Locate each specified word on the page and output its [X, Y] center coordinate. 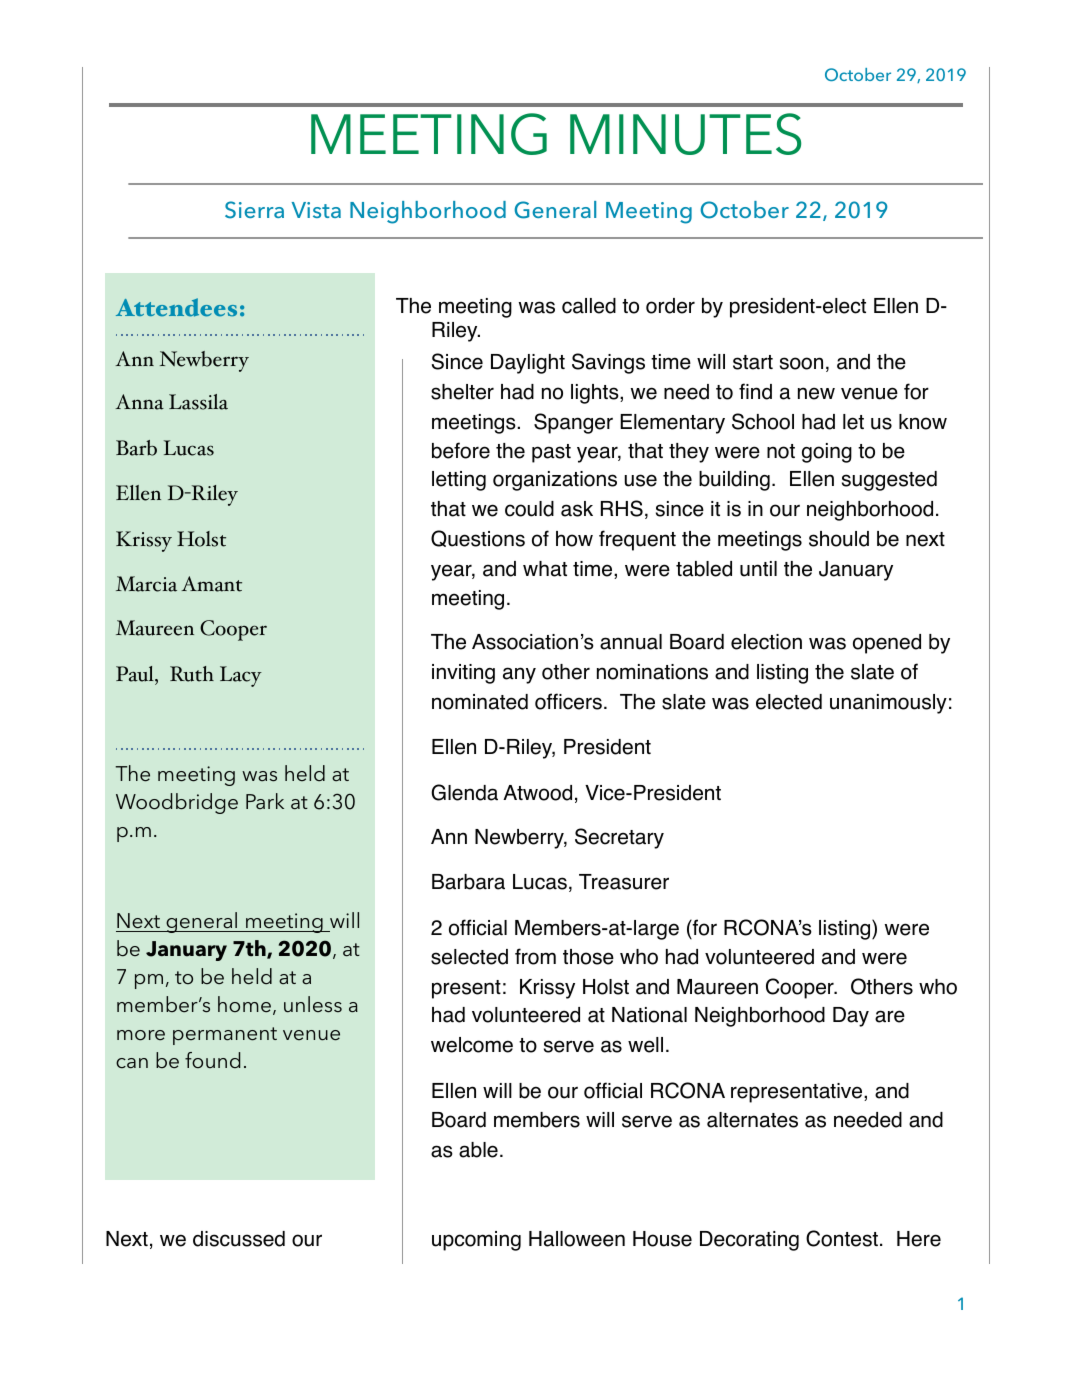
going [827, 453]
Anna [139, 402]
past [551, 453]
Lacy [241, 676]
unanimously [888, 704]
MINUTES [685, 134]
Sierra [254, 210]
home [244, 1004]
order [670, 306]
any [519, 675]
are [890, 1016]
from [535, 956]
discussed [239, 1239]
